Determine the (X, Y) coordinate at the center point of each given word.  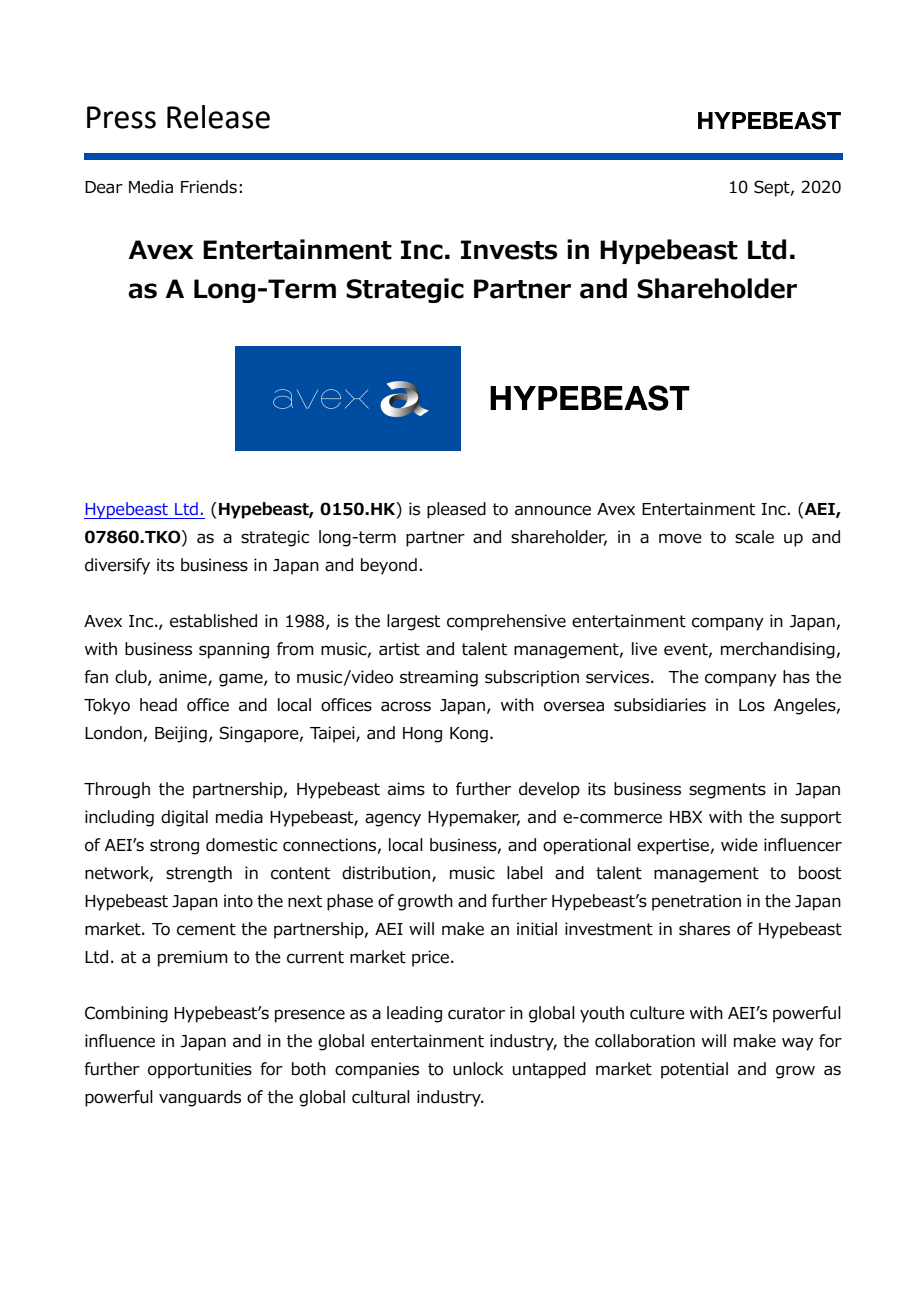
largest (413, 622)
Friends (209, 187)
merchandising (778, 650)
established (213, 621)
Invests (509, 250)
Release (218, 117)
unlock (478, 1069)
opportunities (200, 1070)
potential (694, 1070)
